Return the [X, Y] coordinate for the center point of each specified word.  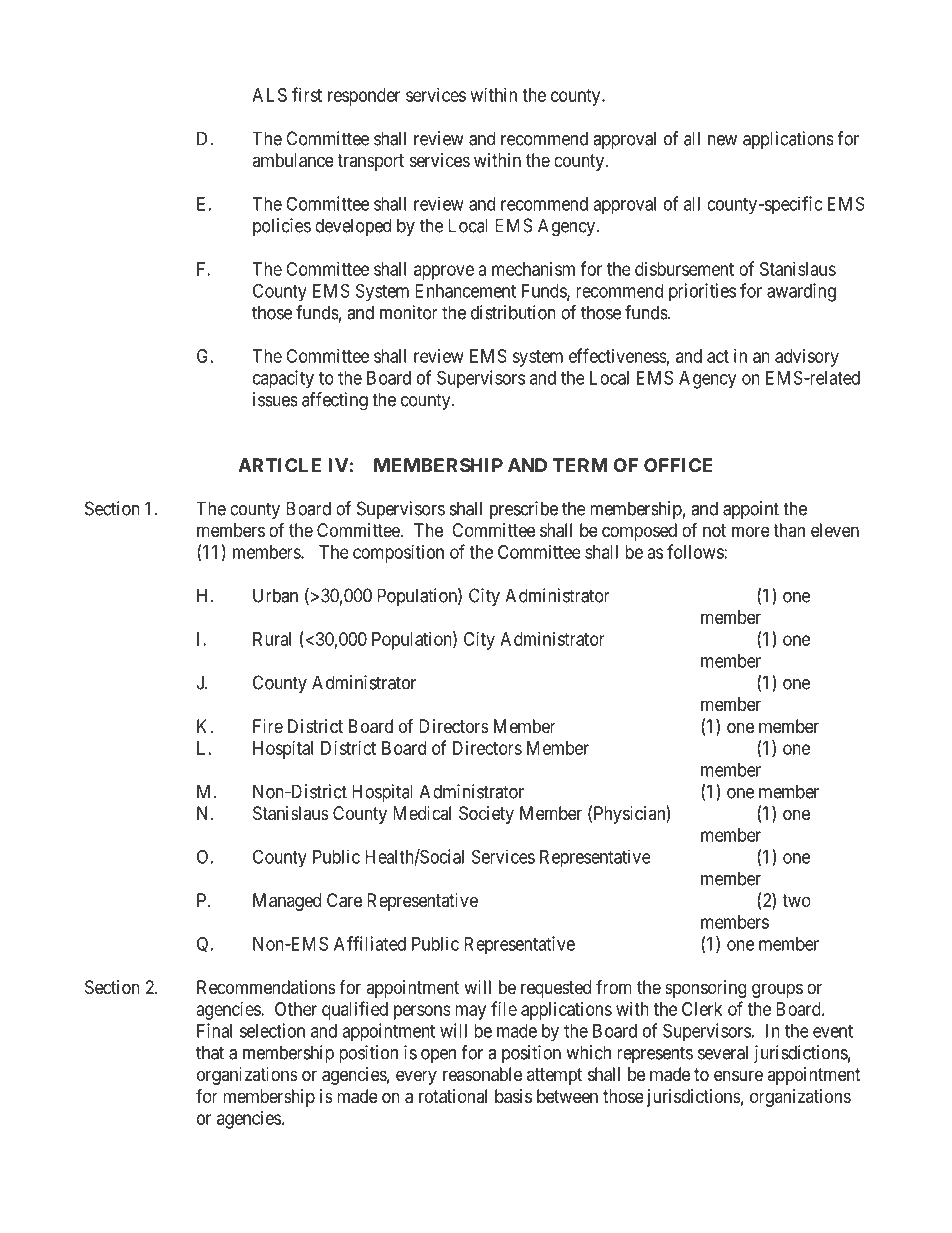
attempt [554, 1076]
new [722, 140]
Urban [275, 595]
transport [370, 162]
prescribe [524, 510]
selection [272, 1030]
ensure [738, 1075]
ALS [269, 95]
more [751, 531]
